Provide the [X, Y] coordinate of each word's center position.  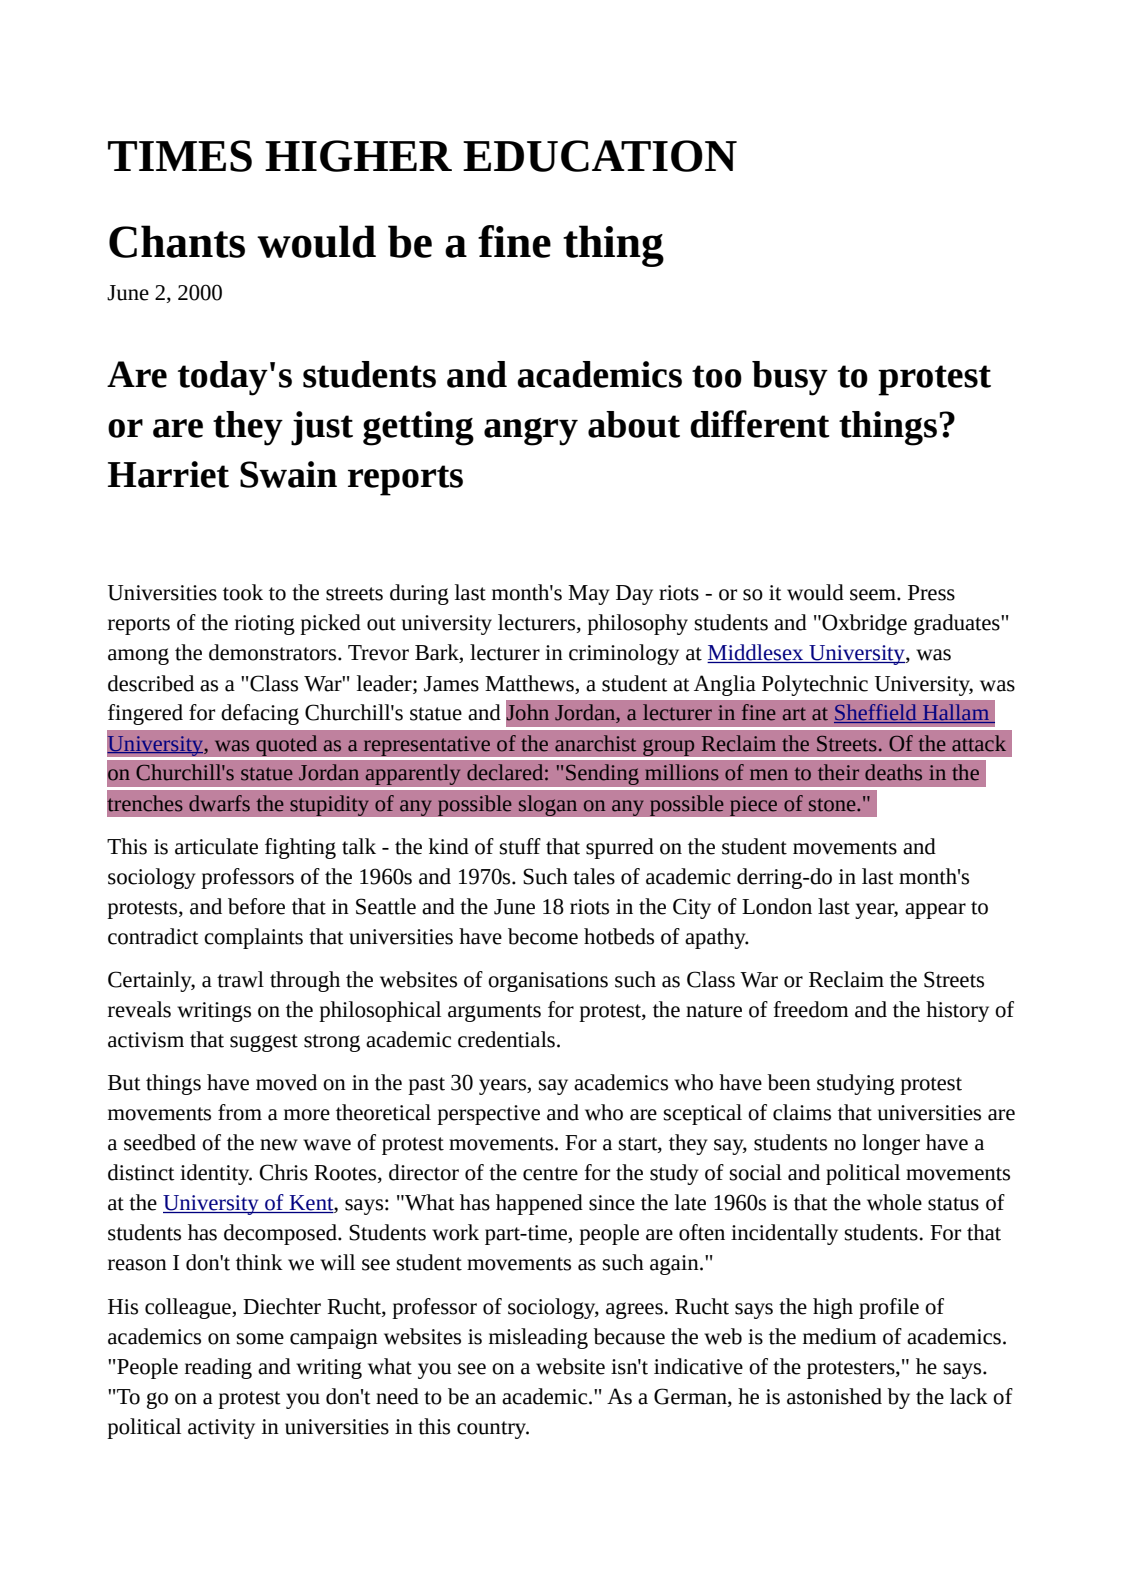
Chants [177, 241]
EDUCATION [600, 156]
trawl [240, 979]
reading [218, 1368]
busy [790, 378]
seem [874, 595]
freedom [811, 1009]
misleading [538, 1338]
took [243, 592]
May [589, 595]
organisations [548, 982]
